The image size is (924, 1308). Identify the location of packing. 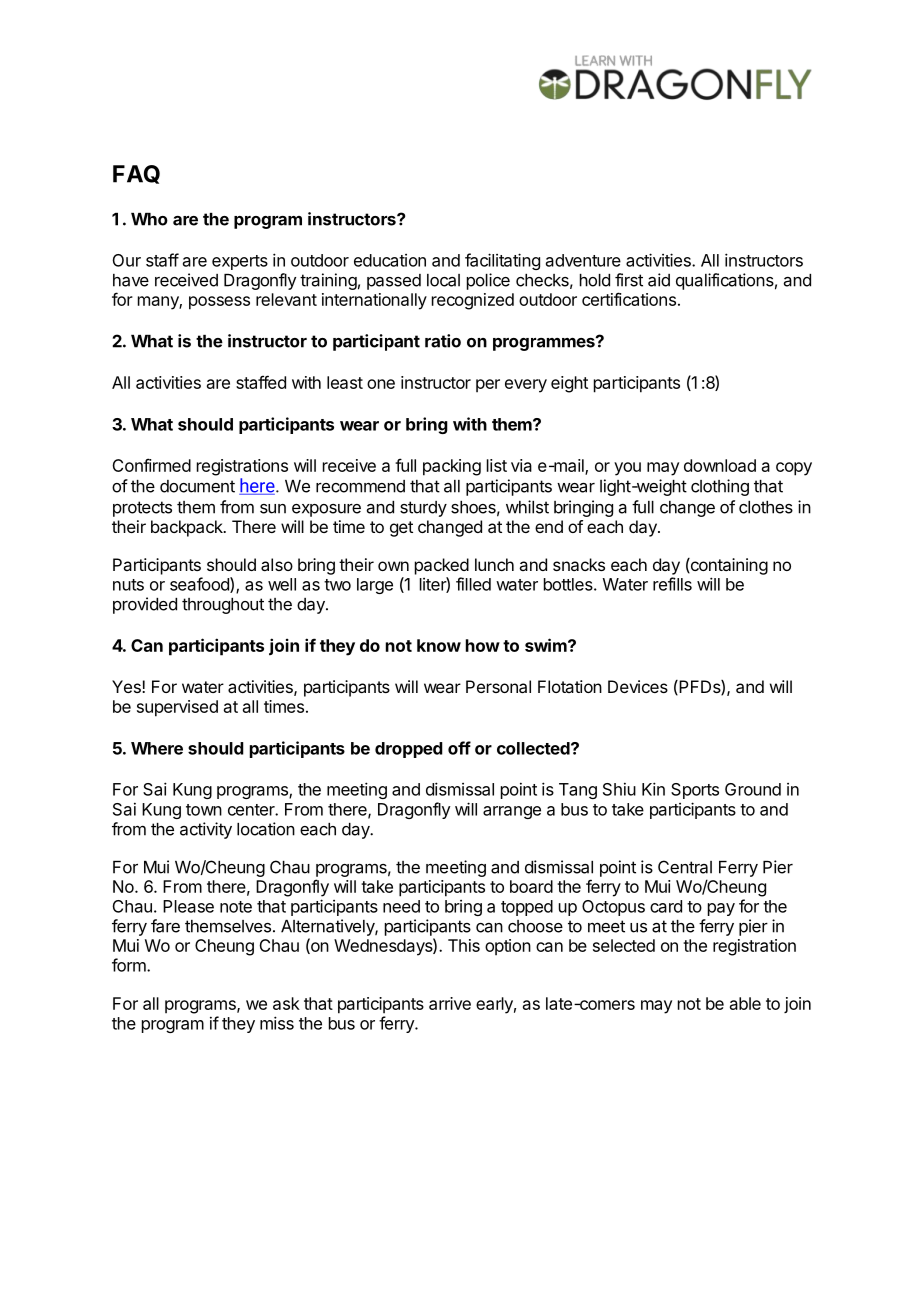
(452, 467).
